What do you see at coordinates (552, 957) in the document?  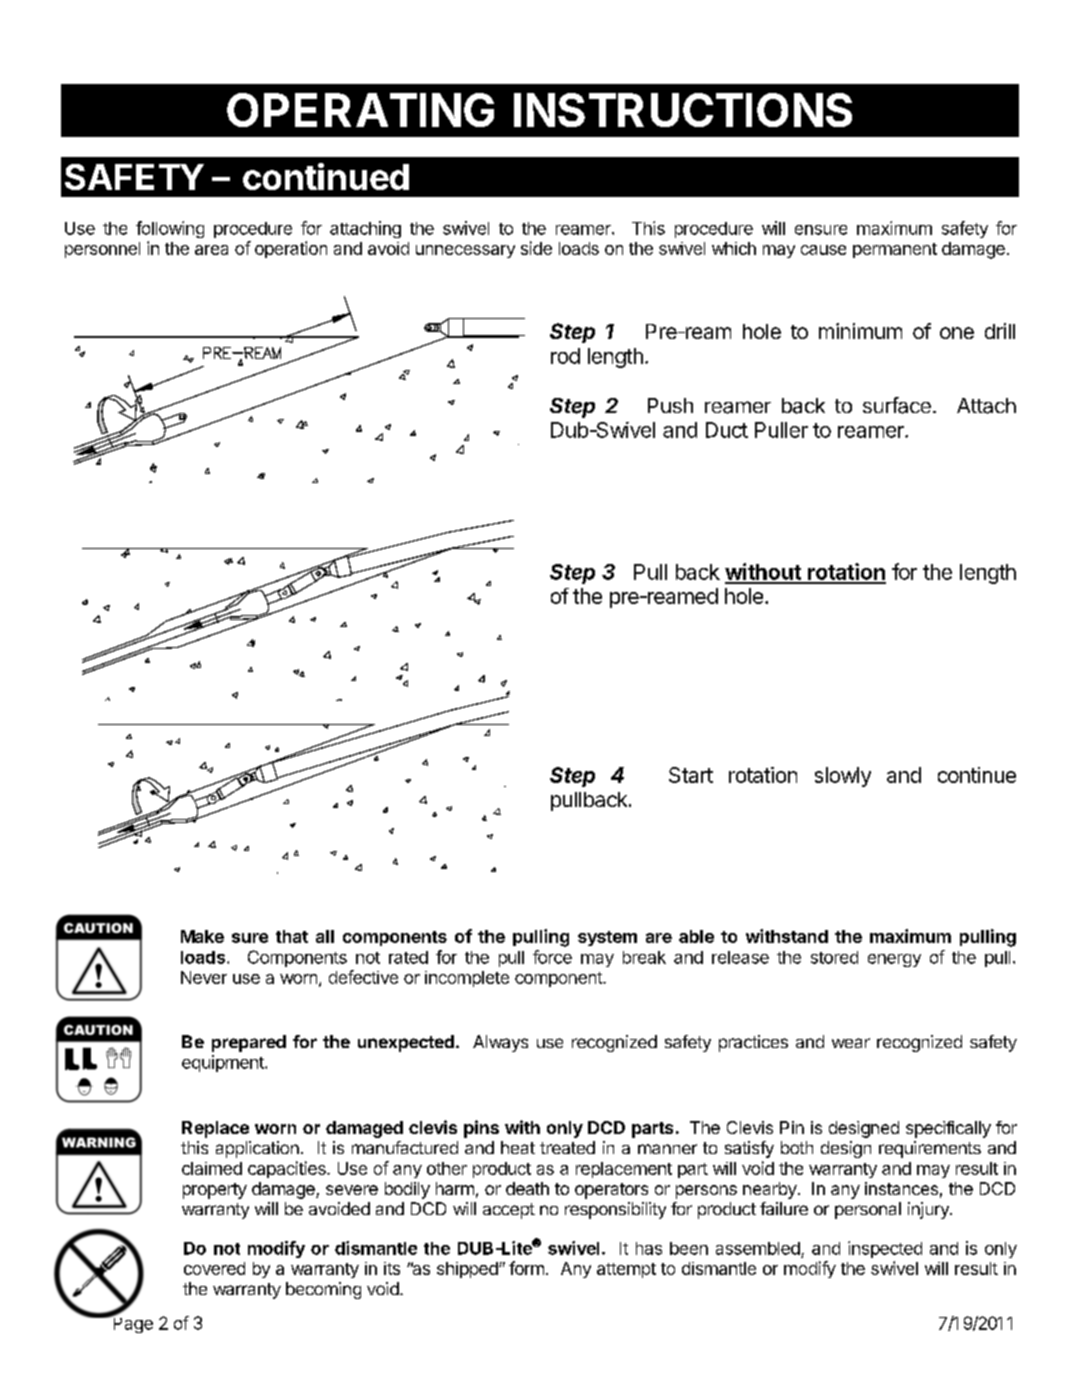 I see `force` at bounding box center [552, 957].
